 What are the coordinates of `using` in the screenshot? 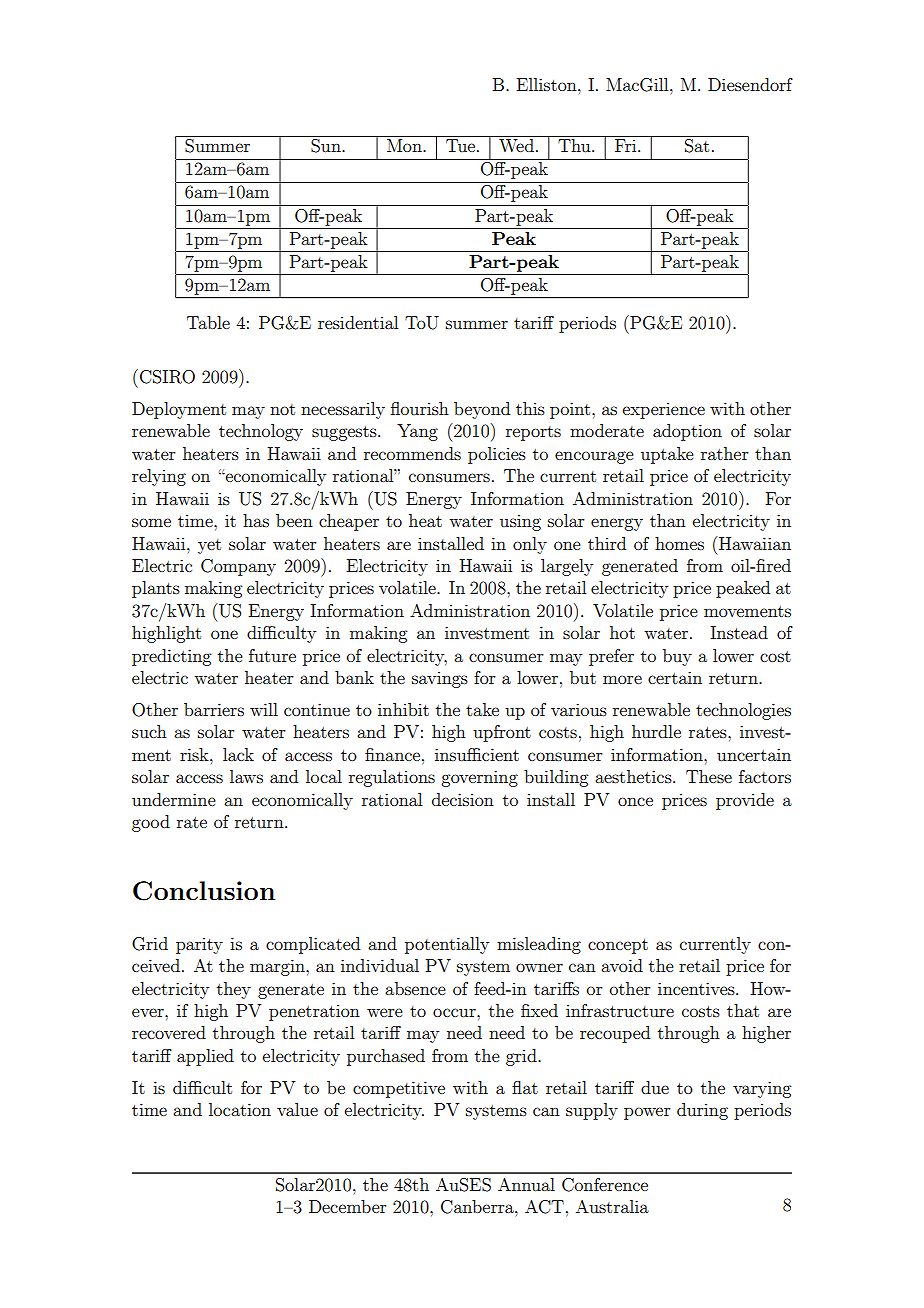 It's located at (520, 523).
